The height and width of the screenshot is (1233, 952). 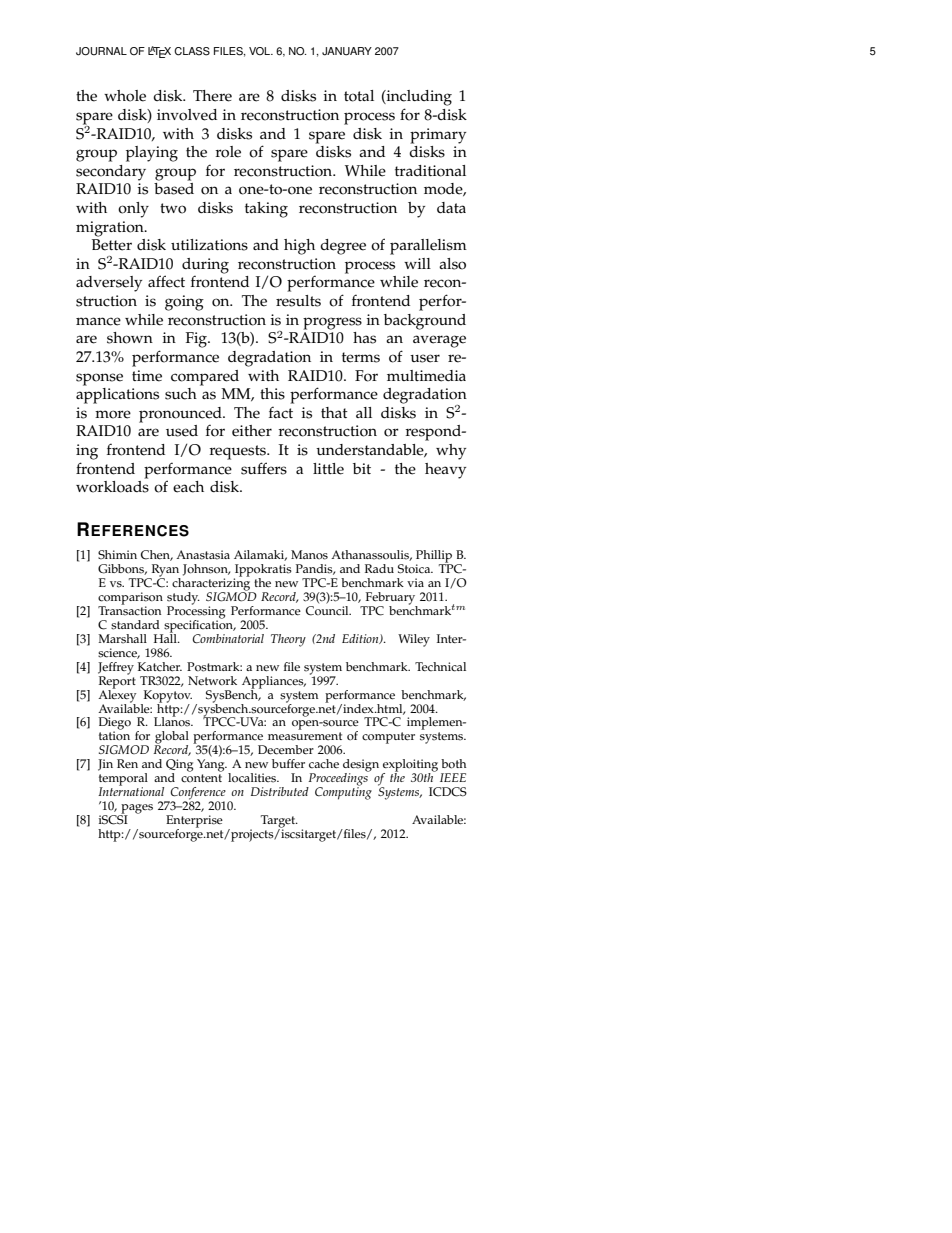 I want to click on only, so click(x=133, y=210).
